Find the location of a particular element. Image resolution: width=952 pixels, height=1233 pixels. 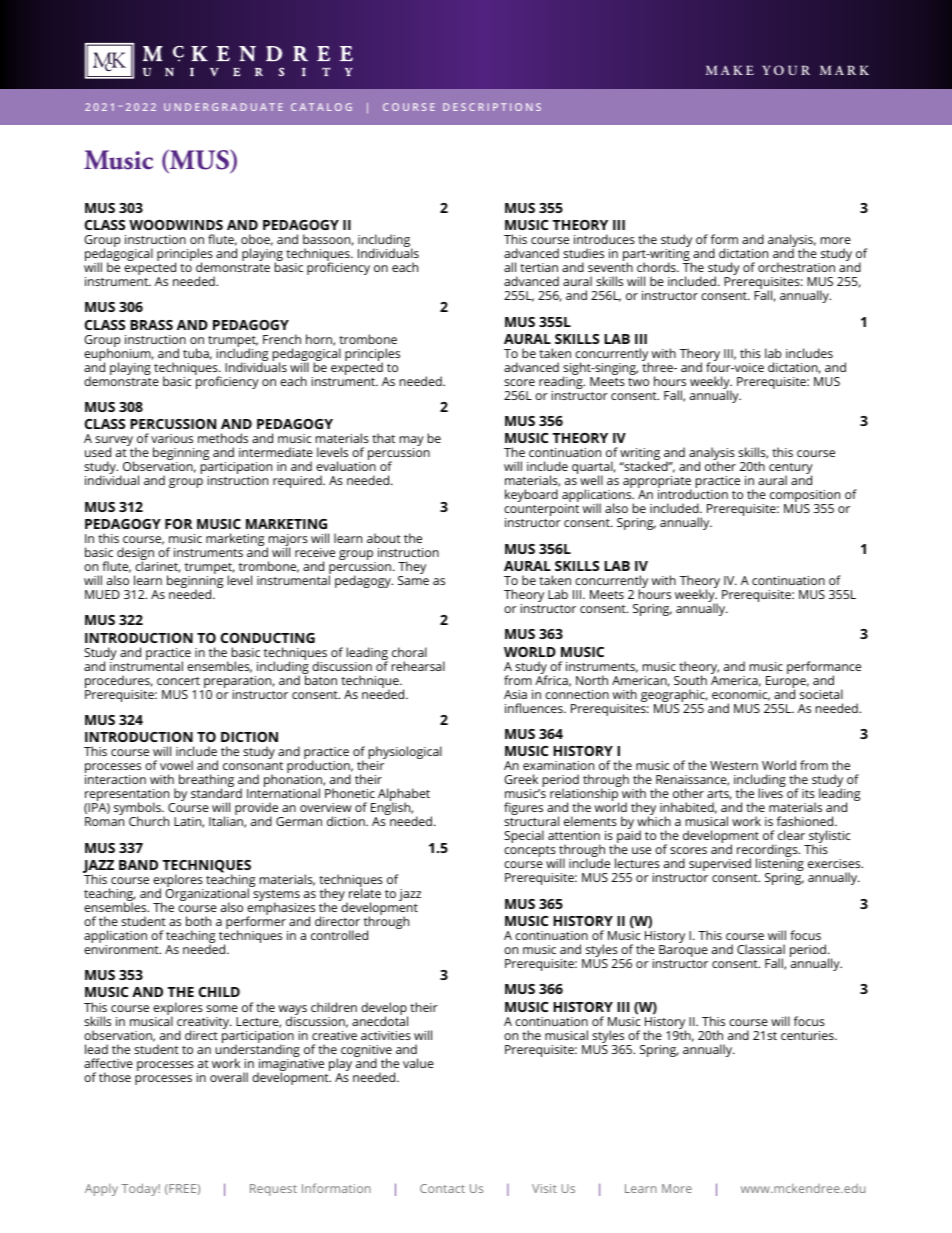

concert is located at coordinates (178, 681).
